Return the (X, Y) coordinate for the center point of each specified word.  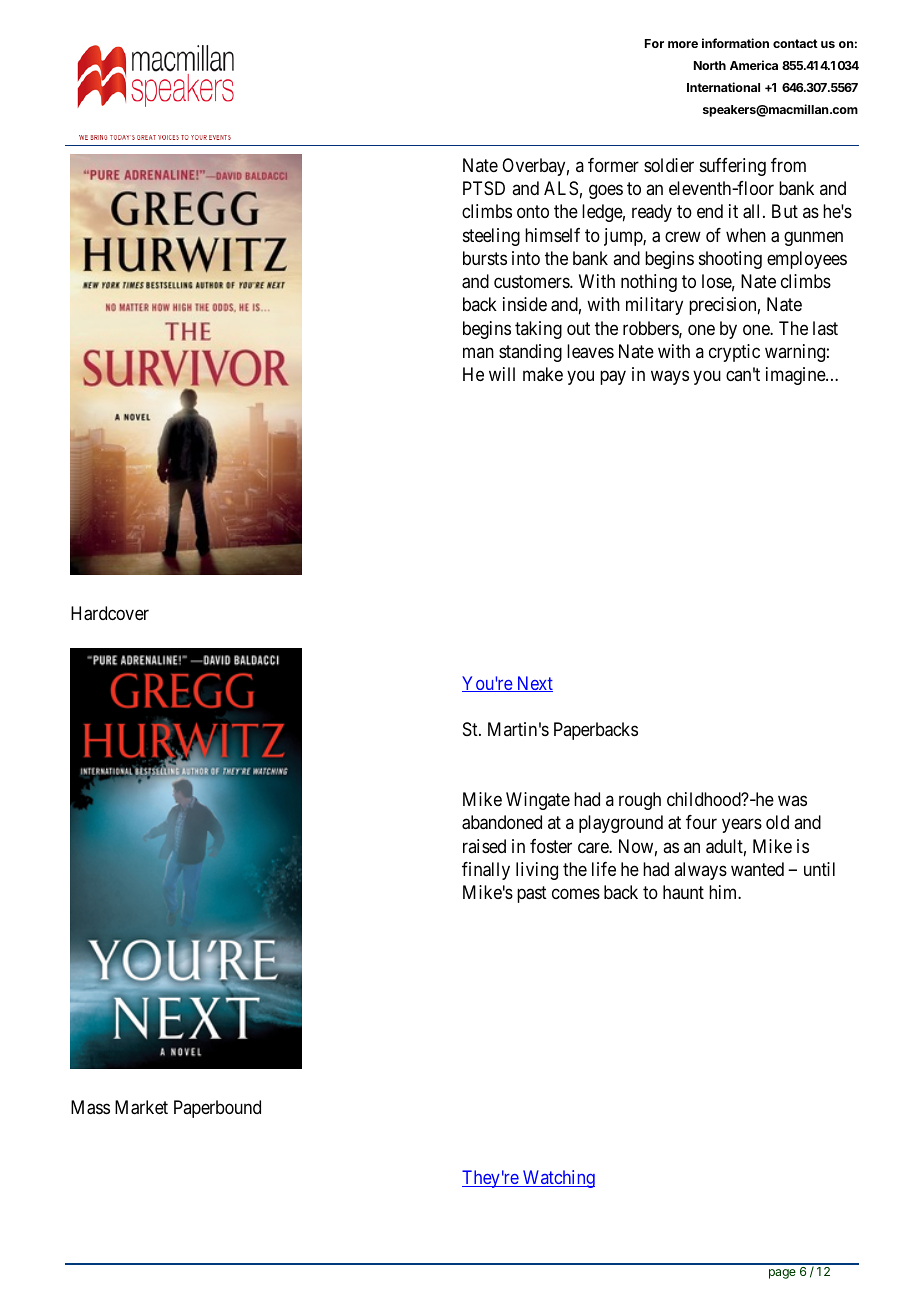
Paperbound (217, 1109)
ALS (561, 188)
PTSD (484, 188)
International (723, 87)
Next (533, 684)
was (792, 801)
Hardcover (110, 613)
